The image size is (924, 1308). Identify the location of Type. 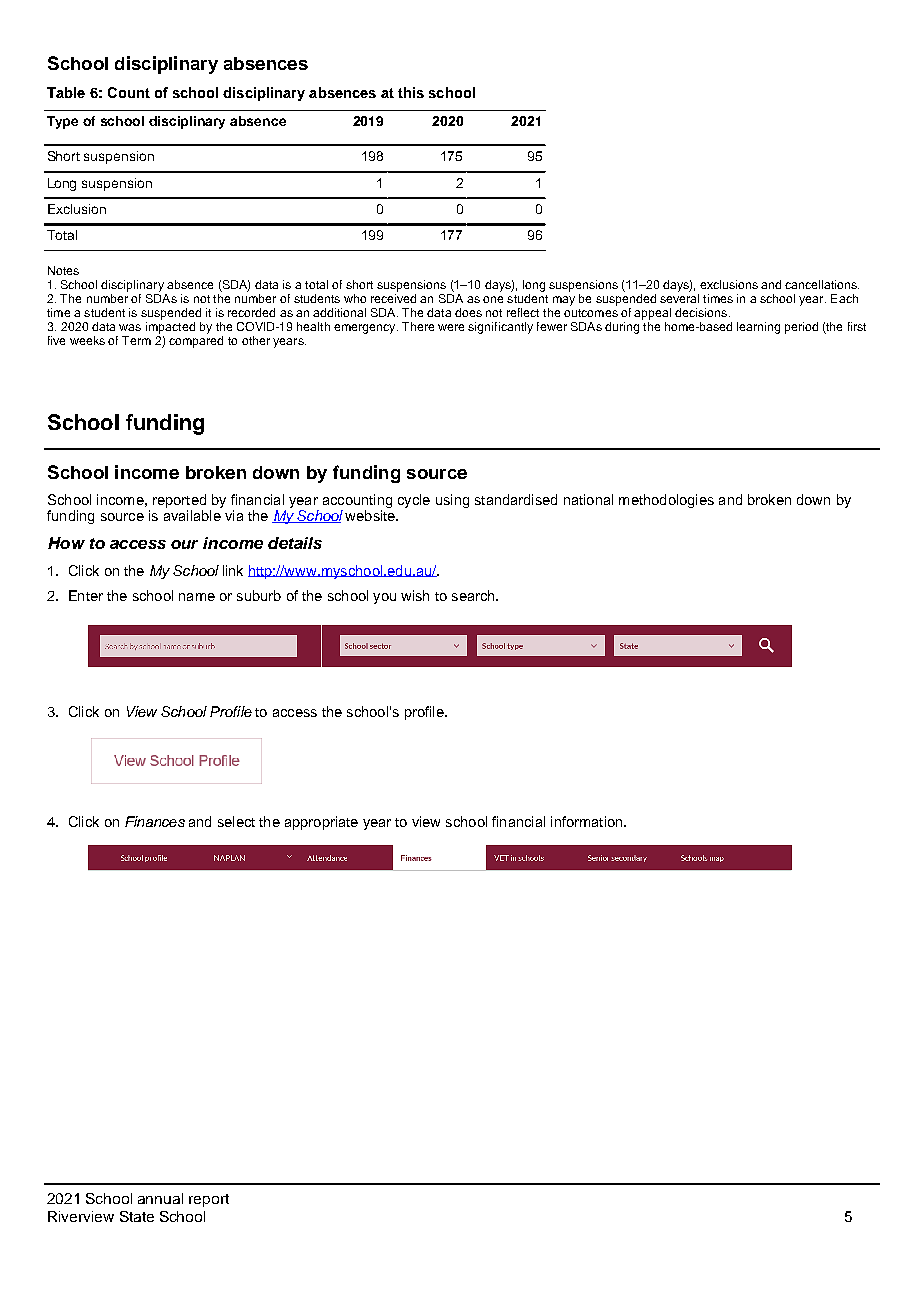
(62, 122).
